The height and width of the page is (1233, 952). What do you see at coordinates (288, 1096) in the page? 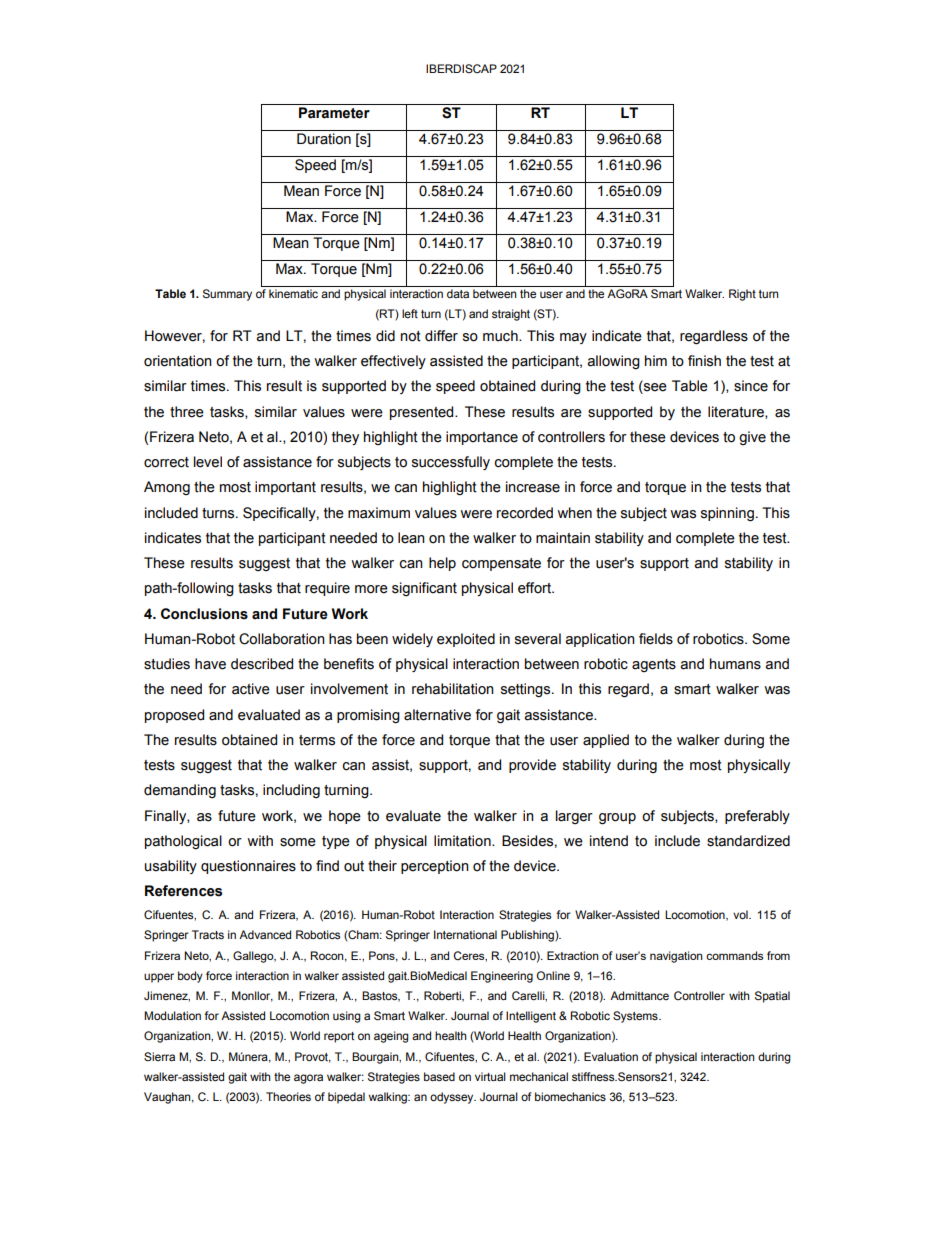
I see `Theories` at bounding box center [288, 1096].
